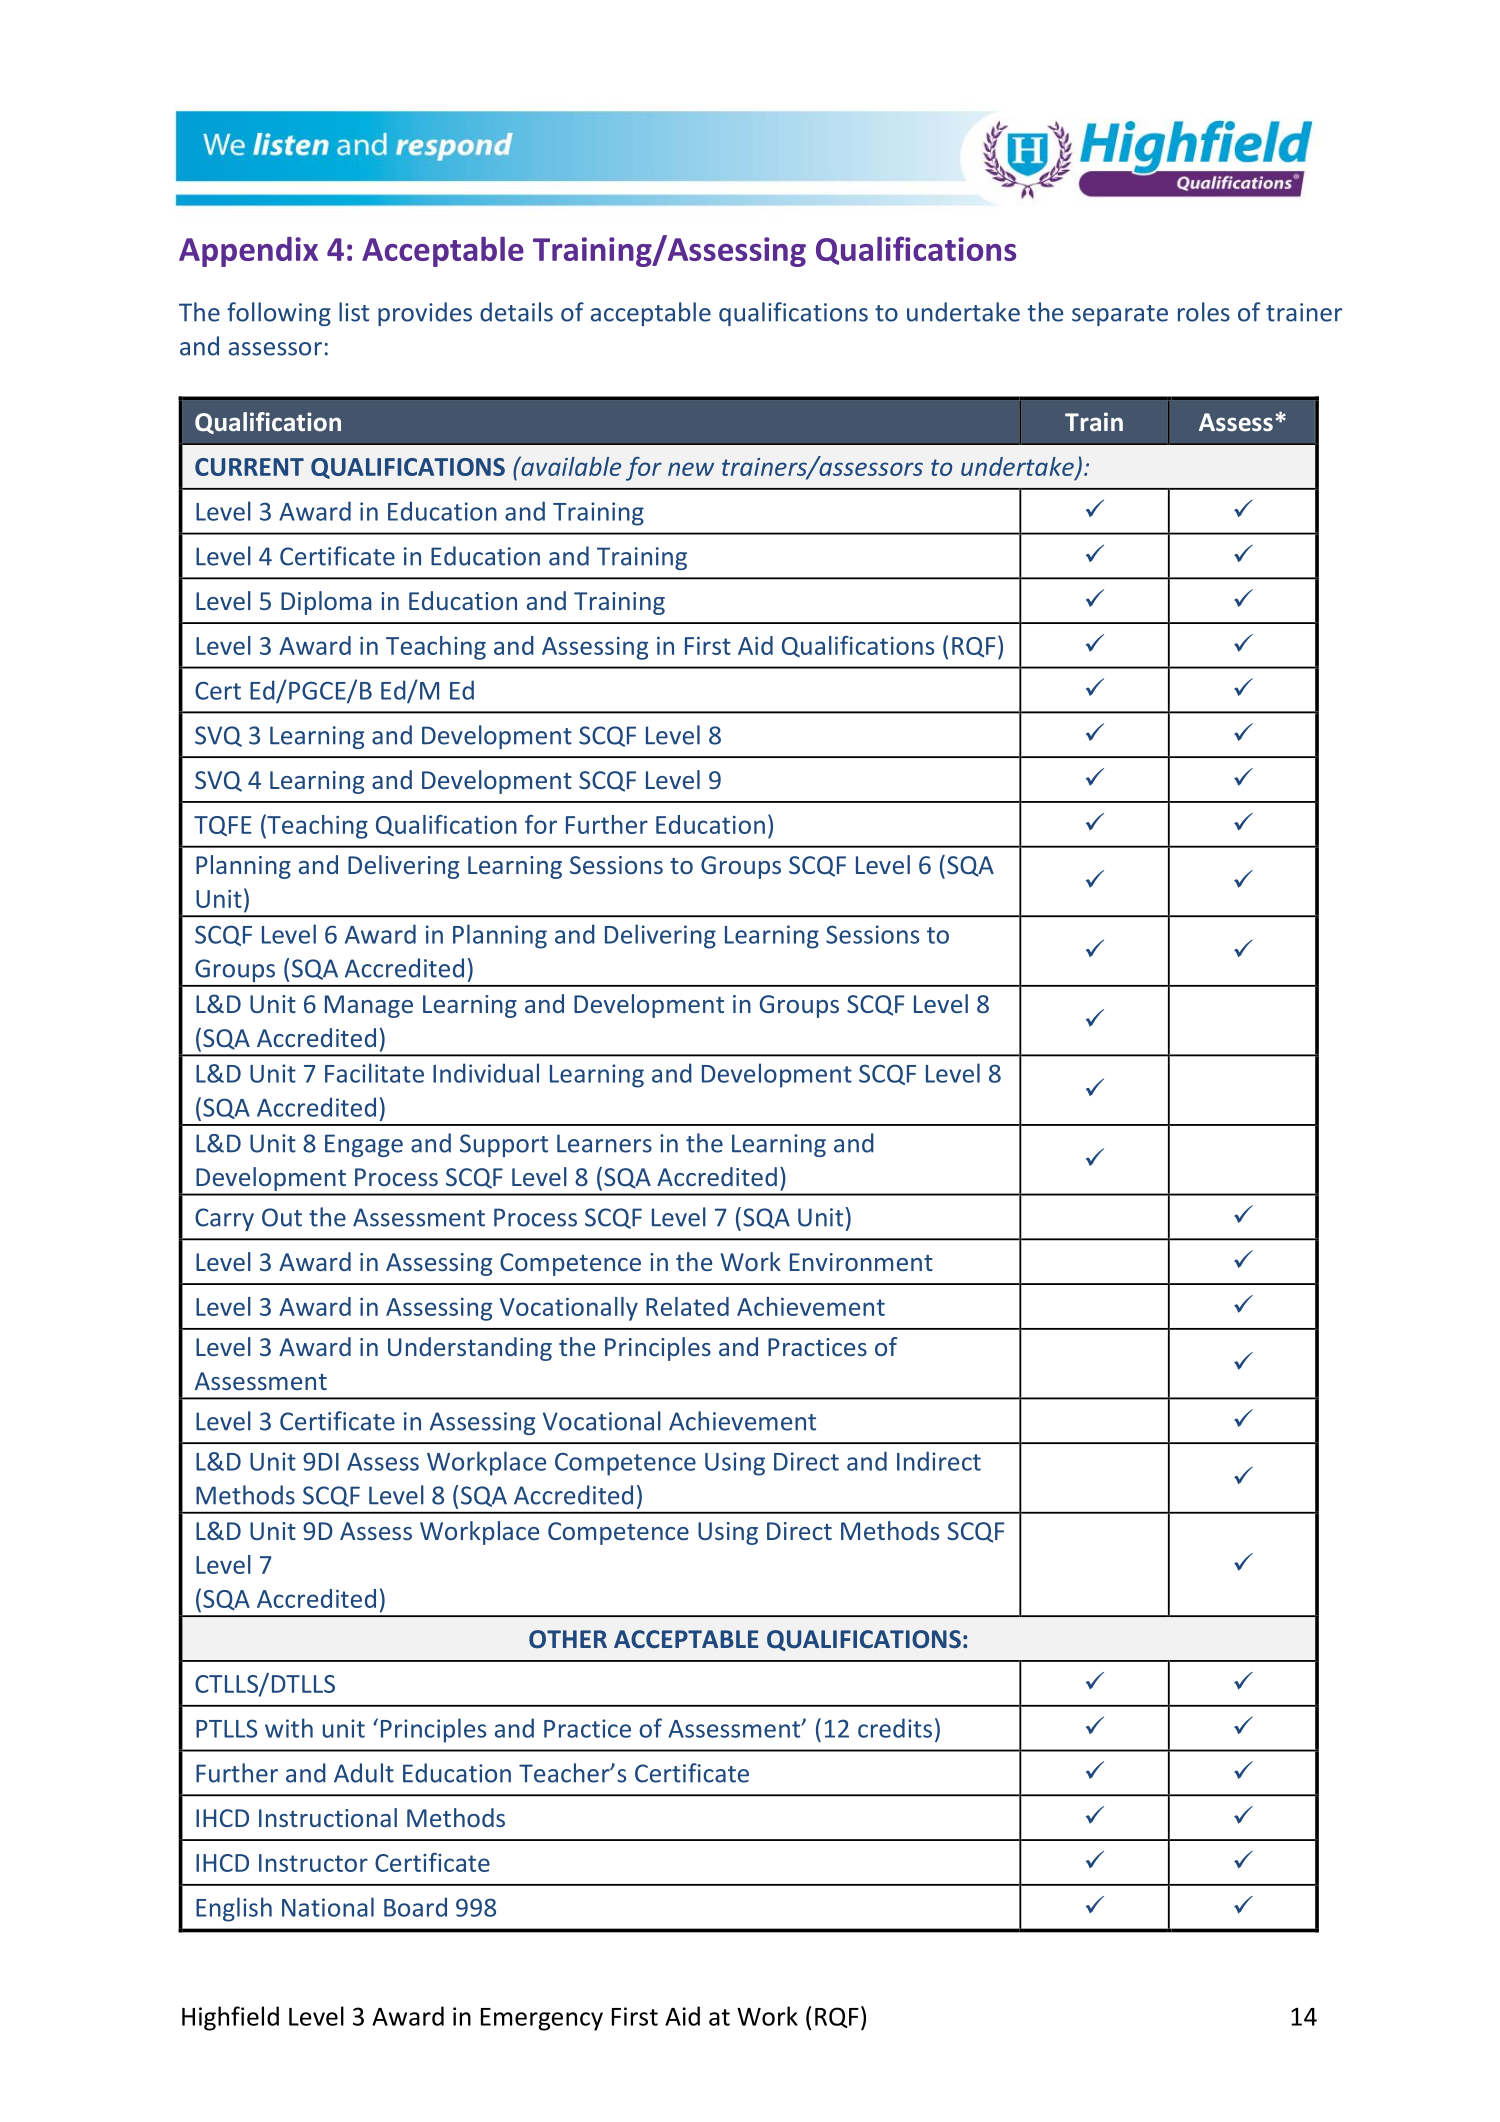 This screenshot has width=1500, height=2122. What do you see at coordinates (861, 1262) in the screenshot?
I see `Environment` at bounding box center [861, 1262].
